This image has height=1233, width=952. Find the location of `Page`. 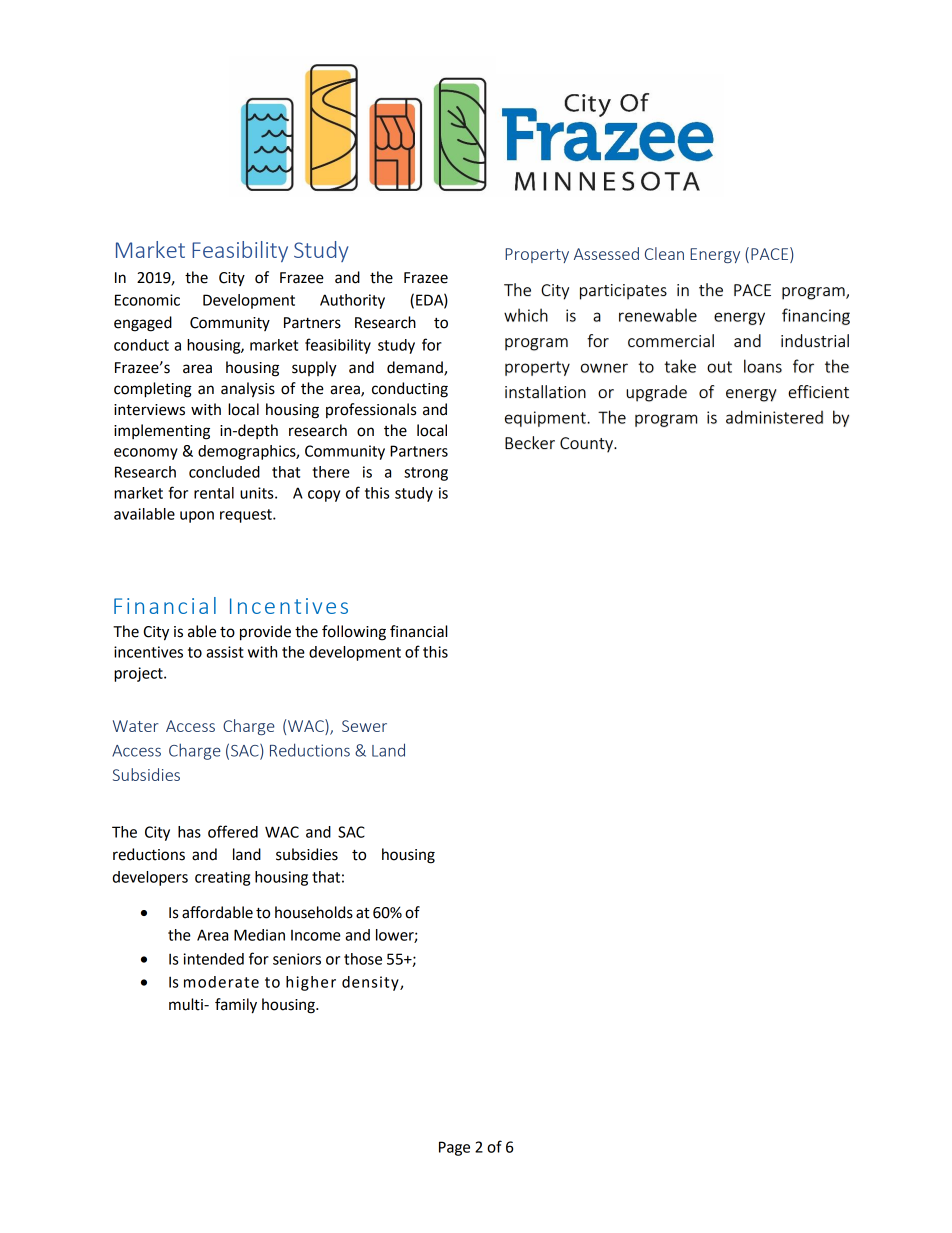

Page is located at coordinates (454, 1148).
